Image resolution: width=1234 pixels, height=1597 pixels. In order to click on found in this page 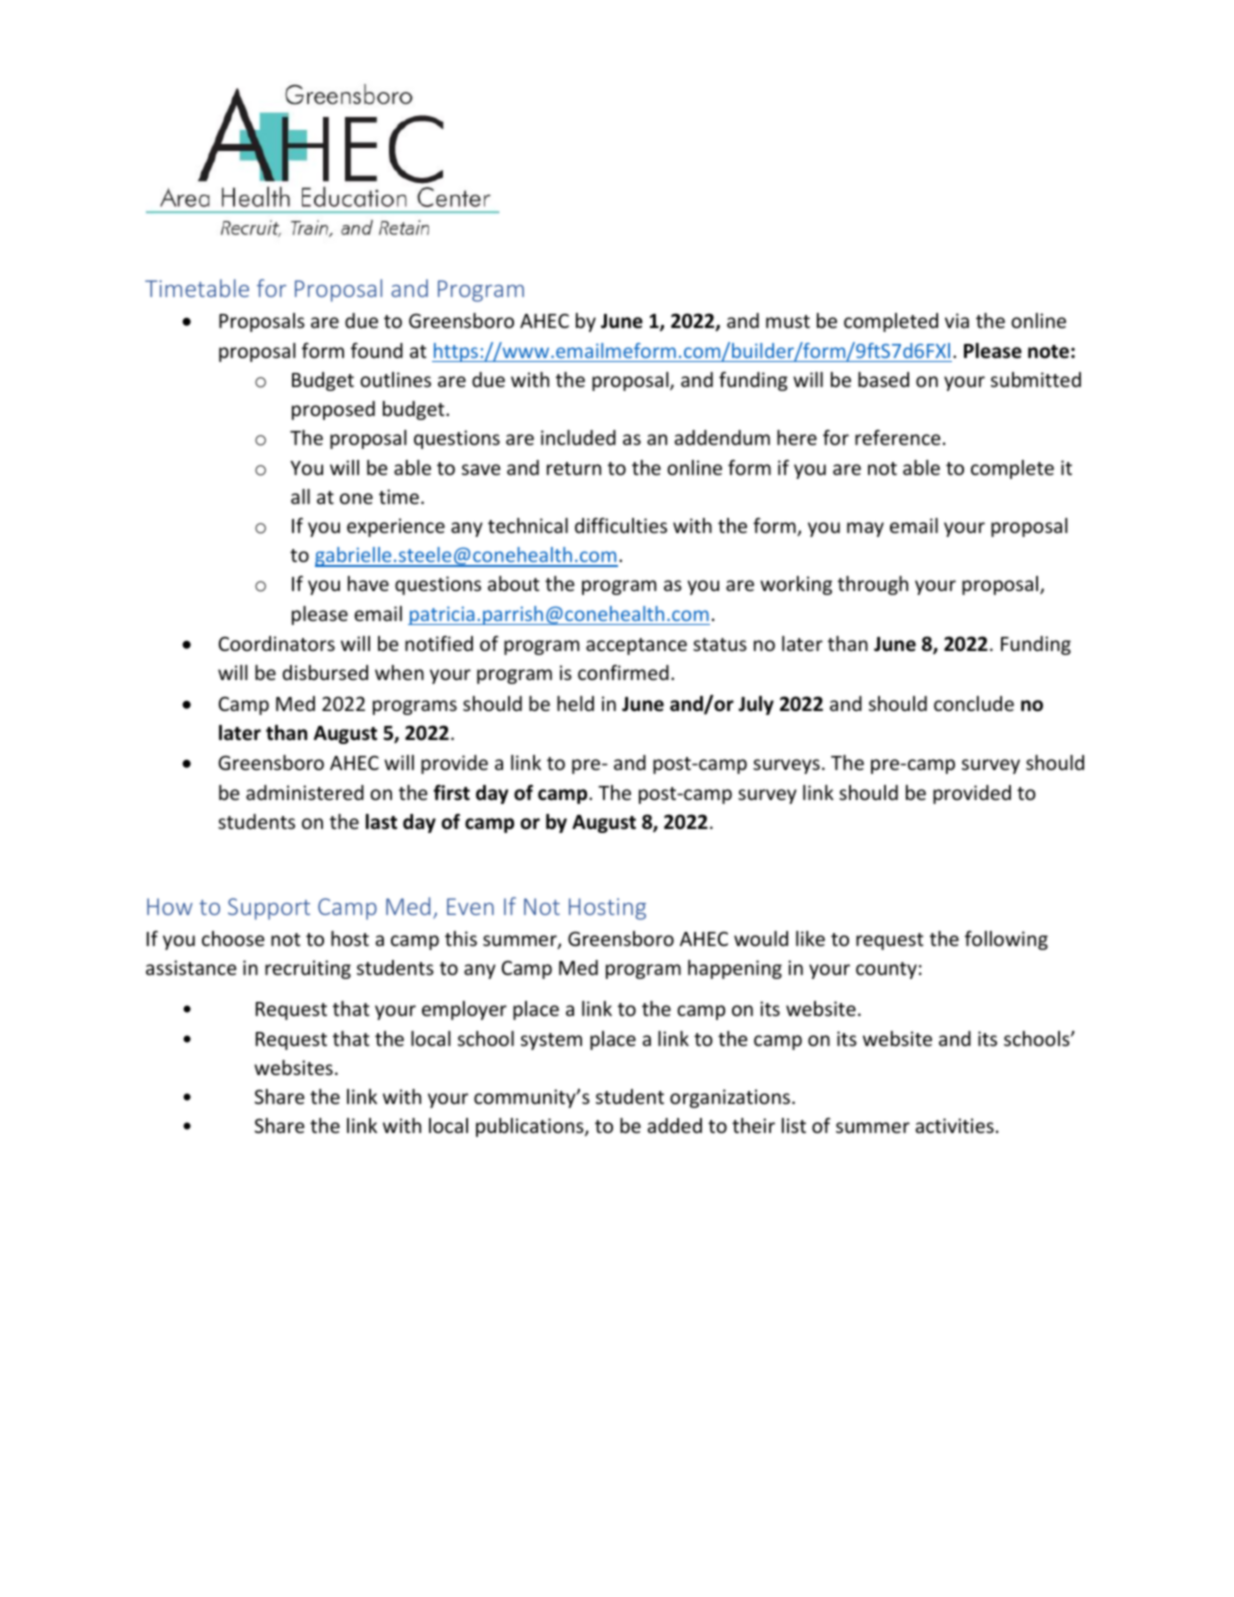, I will do `click(377, 350)`.
